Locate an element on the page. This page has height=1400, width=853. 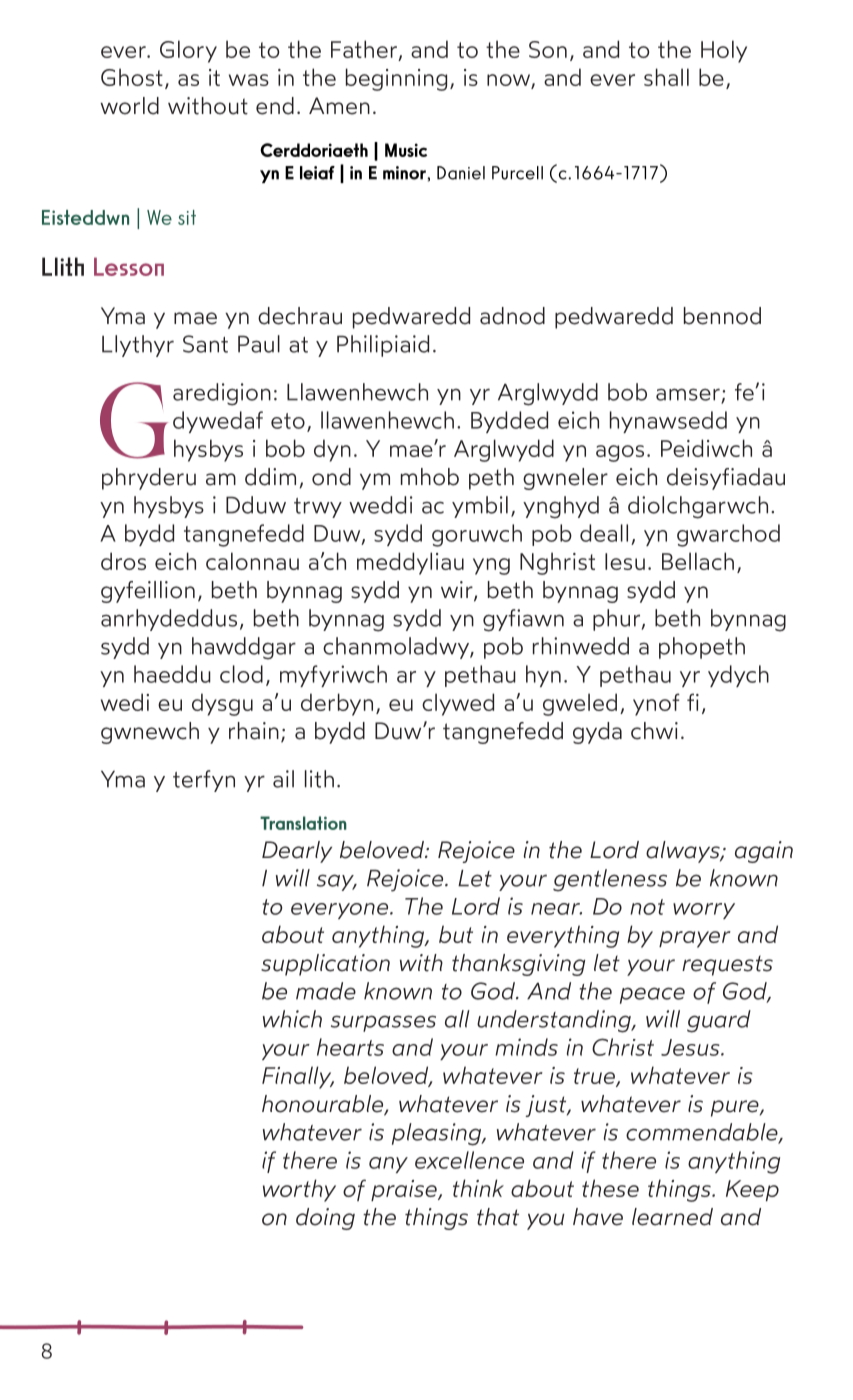
but is located at coordinates (456, 934).
